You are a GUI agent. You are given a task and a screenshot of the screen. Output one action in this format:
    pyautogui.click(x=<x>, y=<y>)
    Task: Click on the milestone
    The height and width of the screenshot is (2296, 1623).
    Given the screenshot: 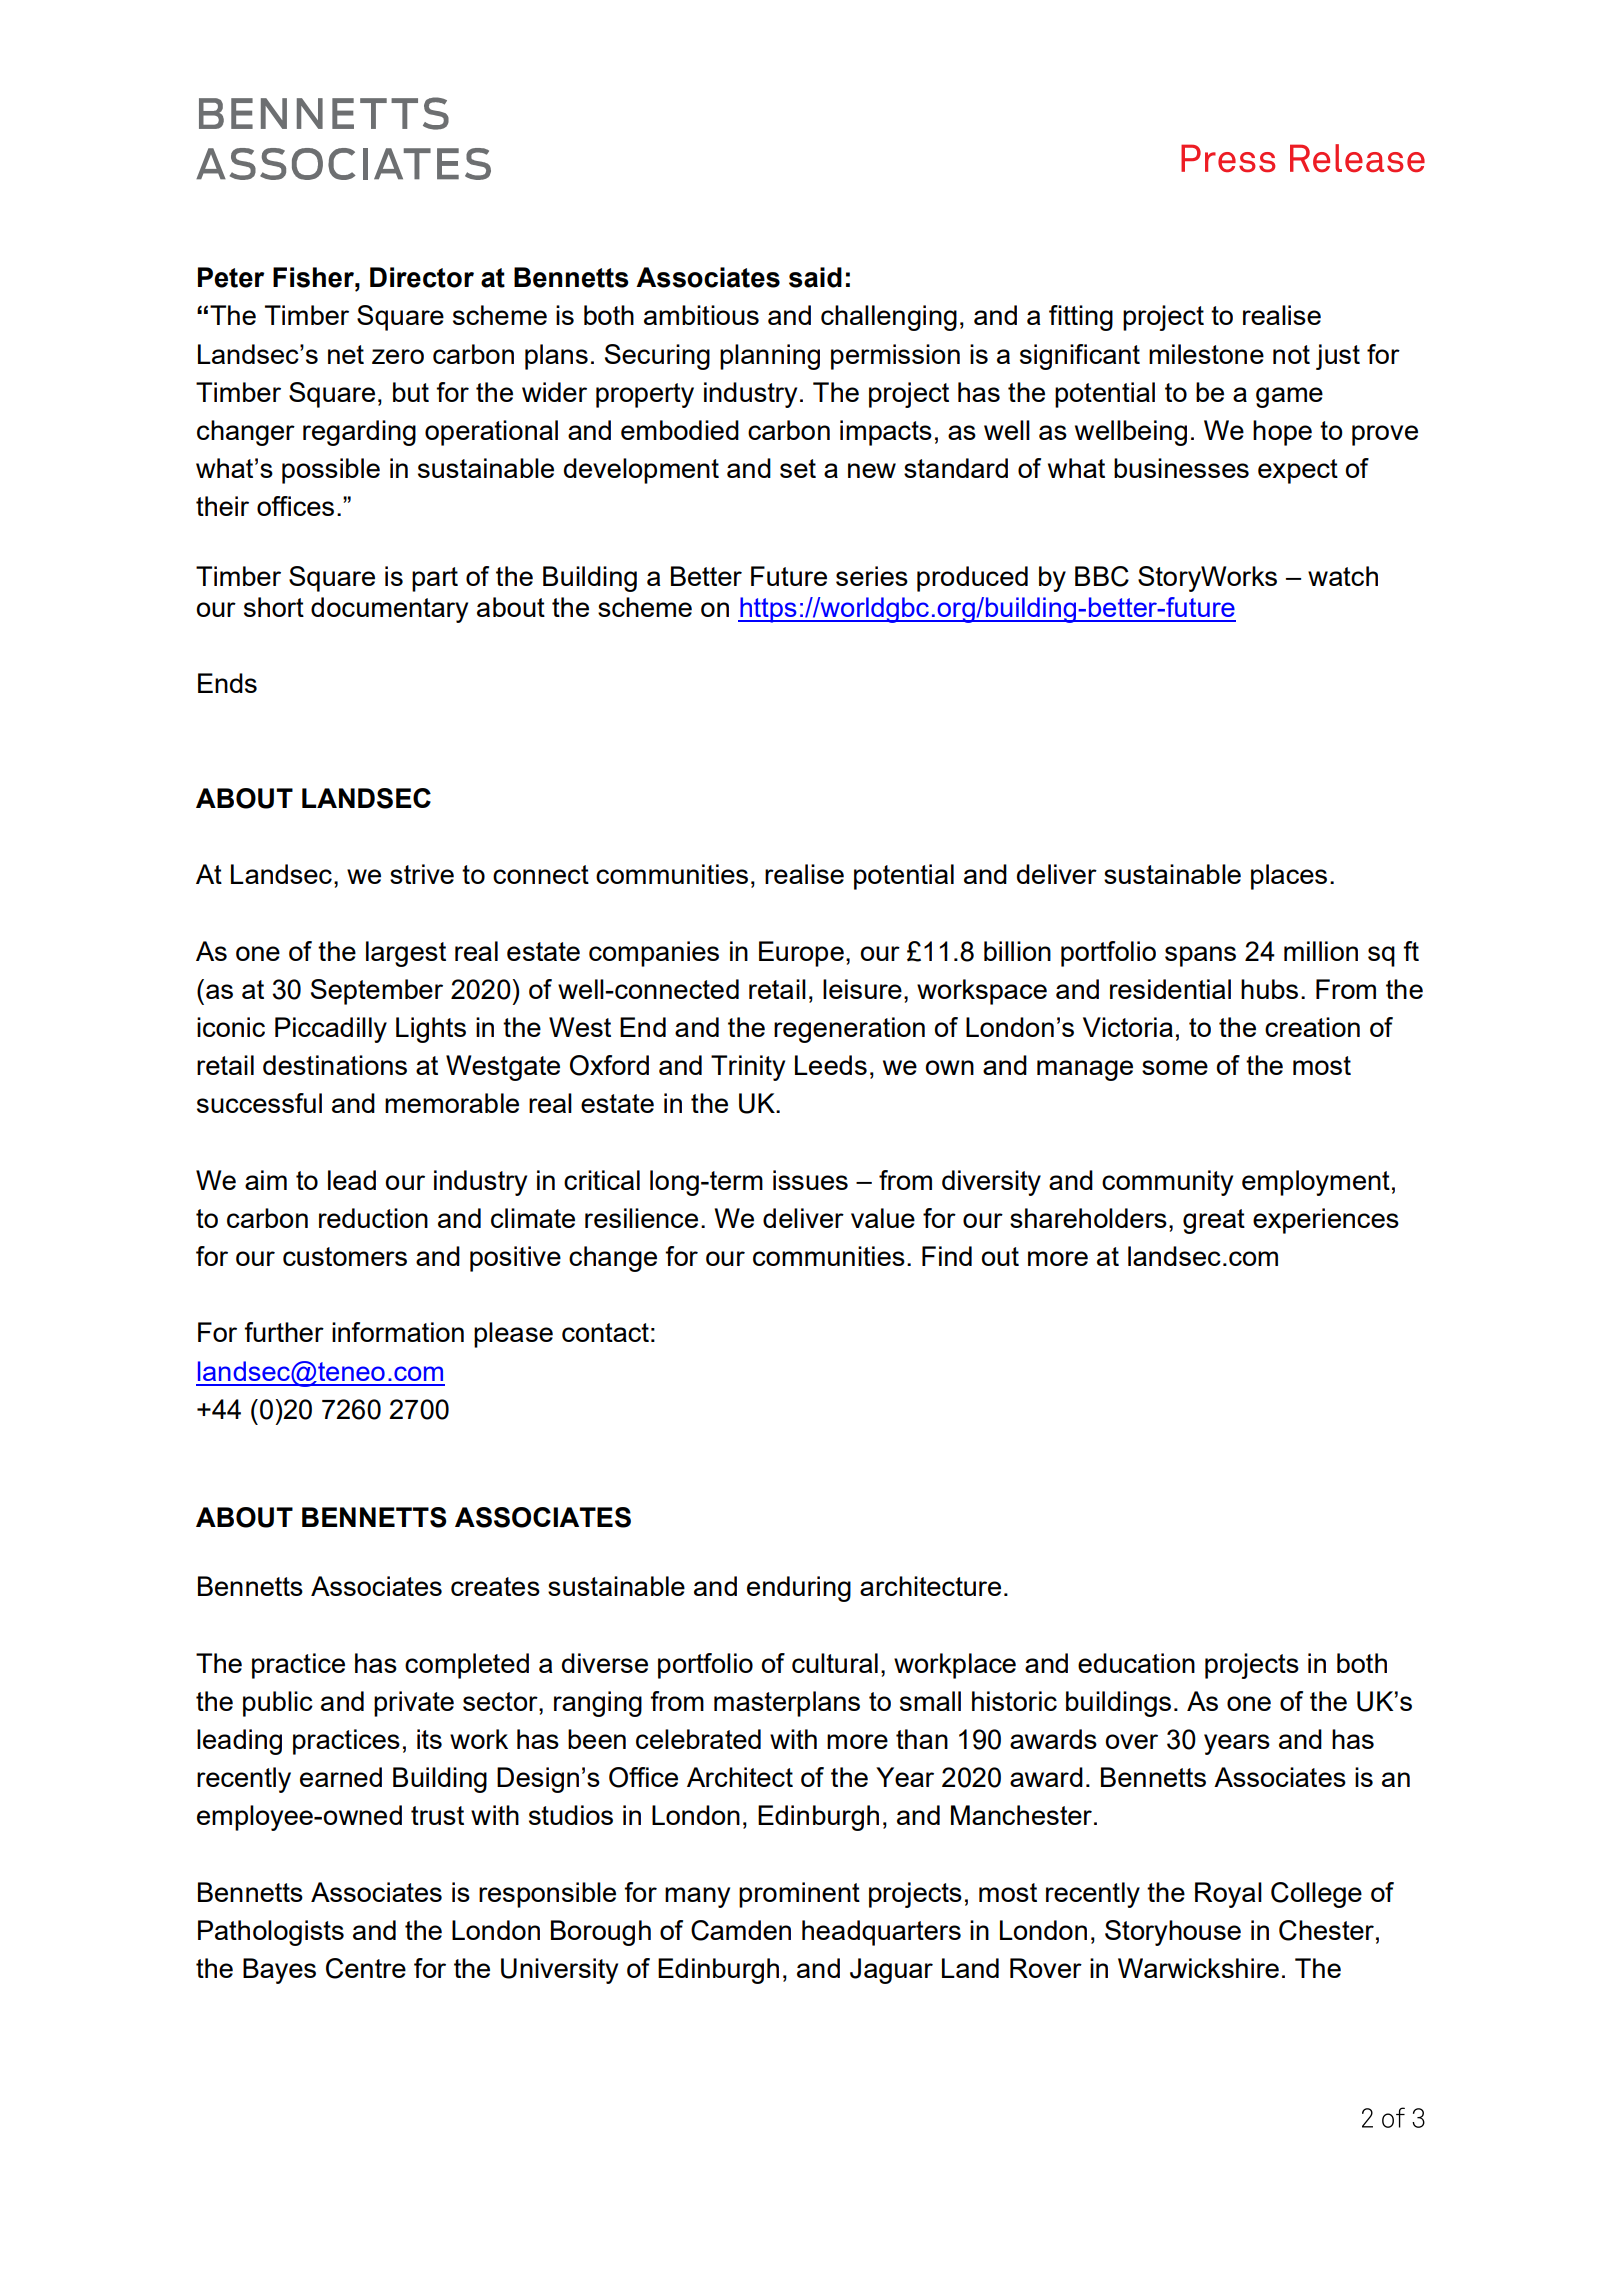 What is the action you would take?
    pyautogui.click(x=1206, y=354)
